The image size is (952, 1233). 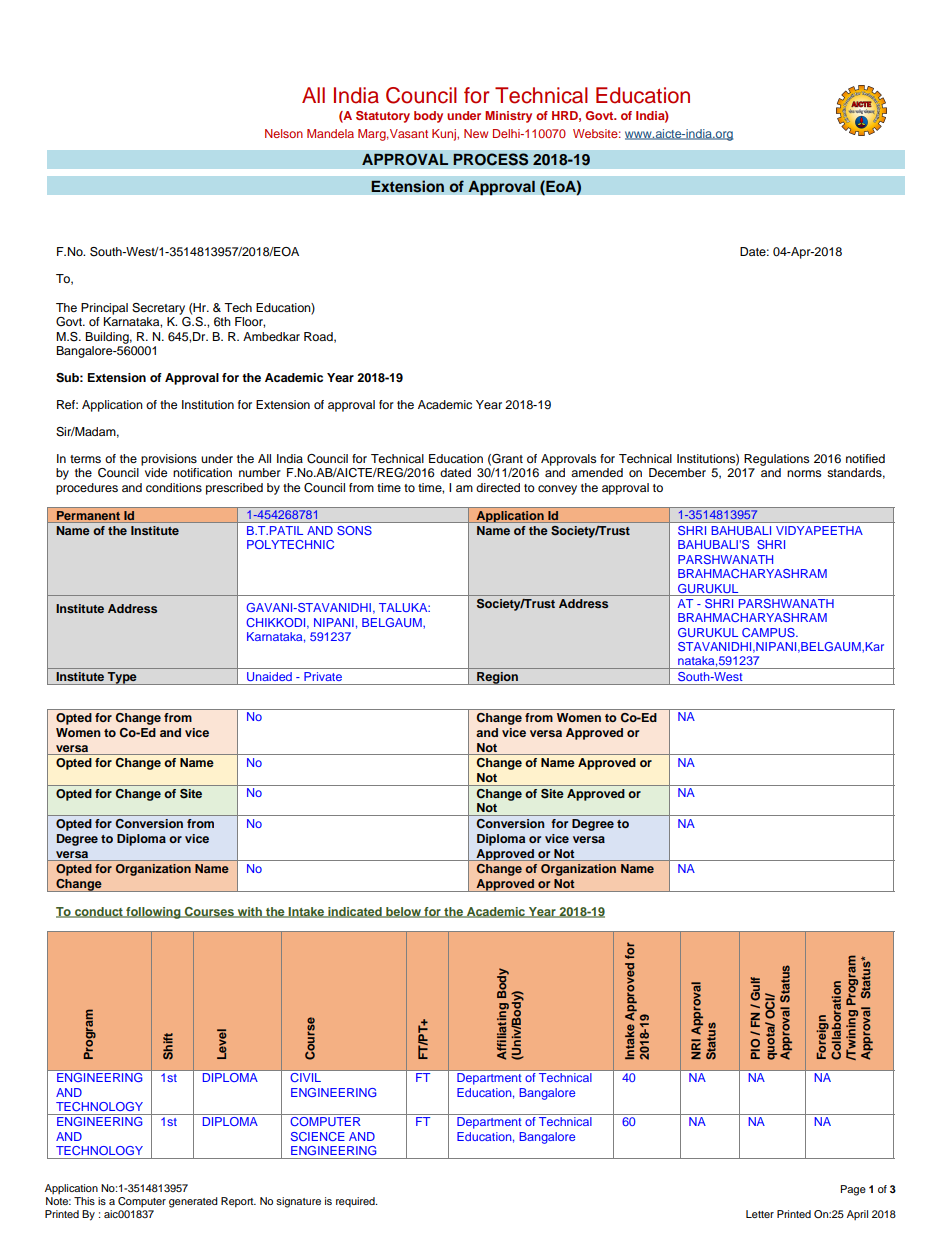 What do you see at coordinates (491, 159) in the screenshot?
I see `PROCESS` at bounding box center [491, 159].
